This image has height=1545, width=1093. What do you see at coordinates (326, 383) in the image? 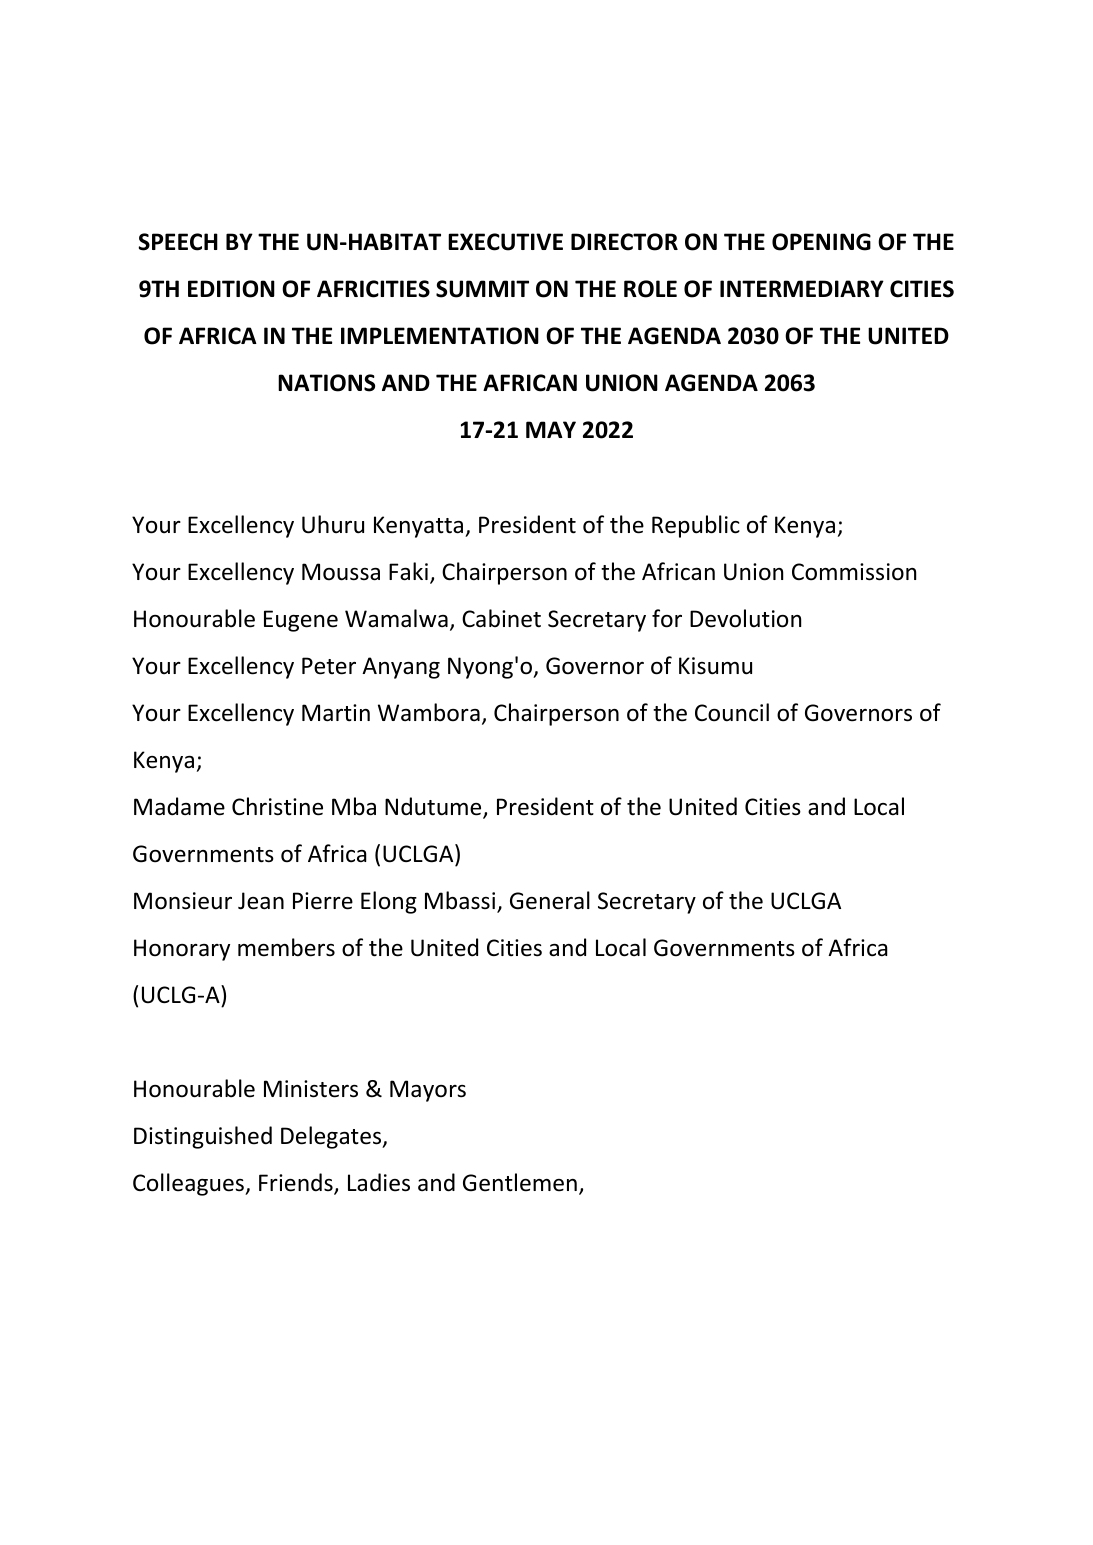
I see `NATIONS` at bounding box center [326, 383].
